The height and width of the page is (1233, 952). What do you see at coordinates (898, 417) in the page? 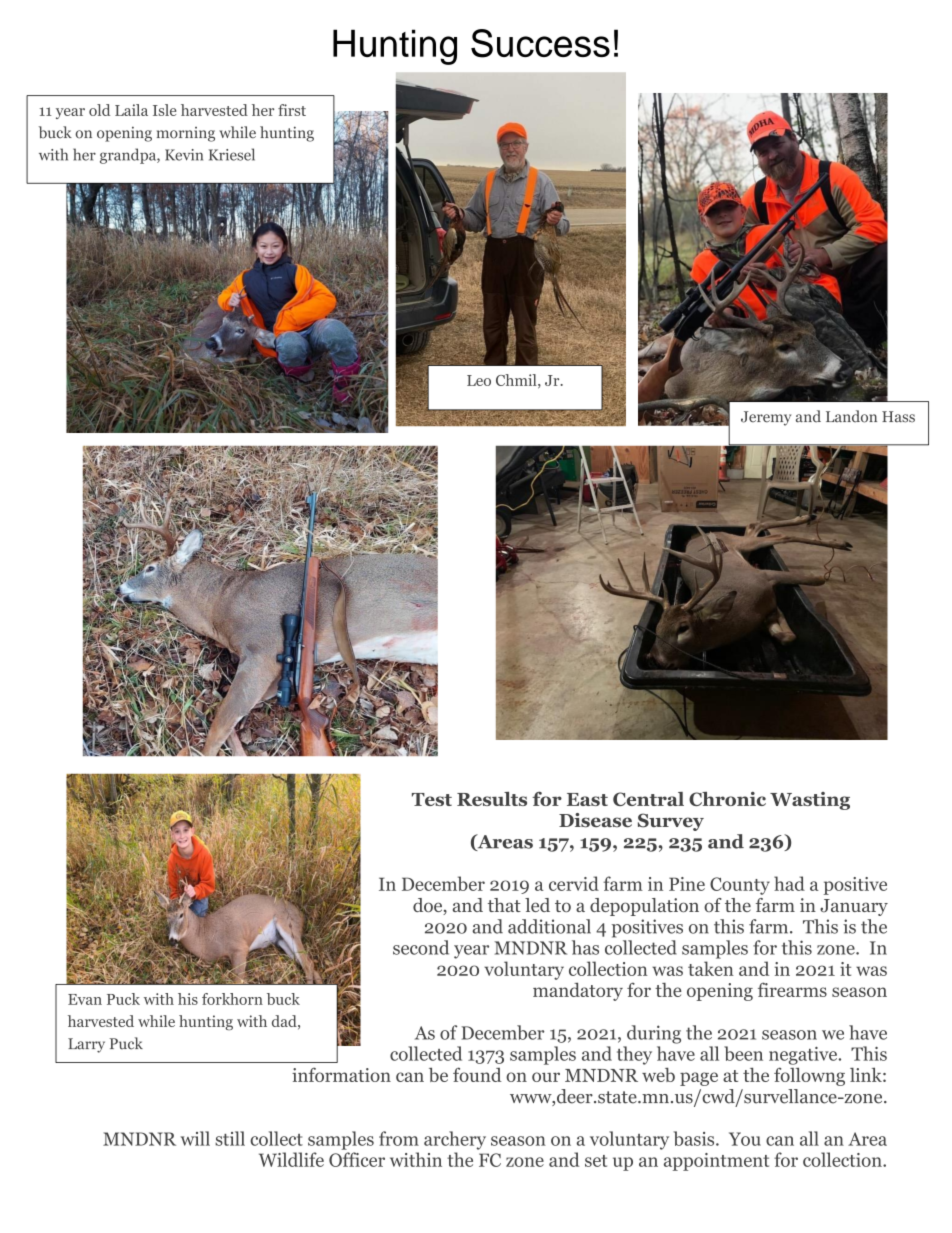
I see `Hass` at bounding box center [898, 417].
